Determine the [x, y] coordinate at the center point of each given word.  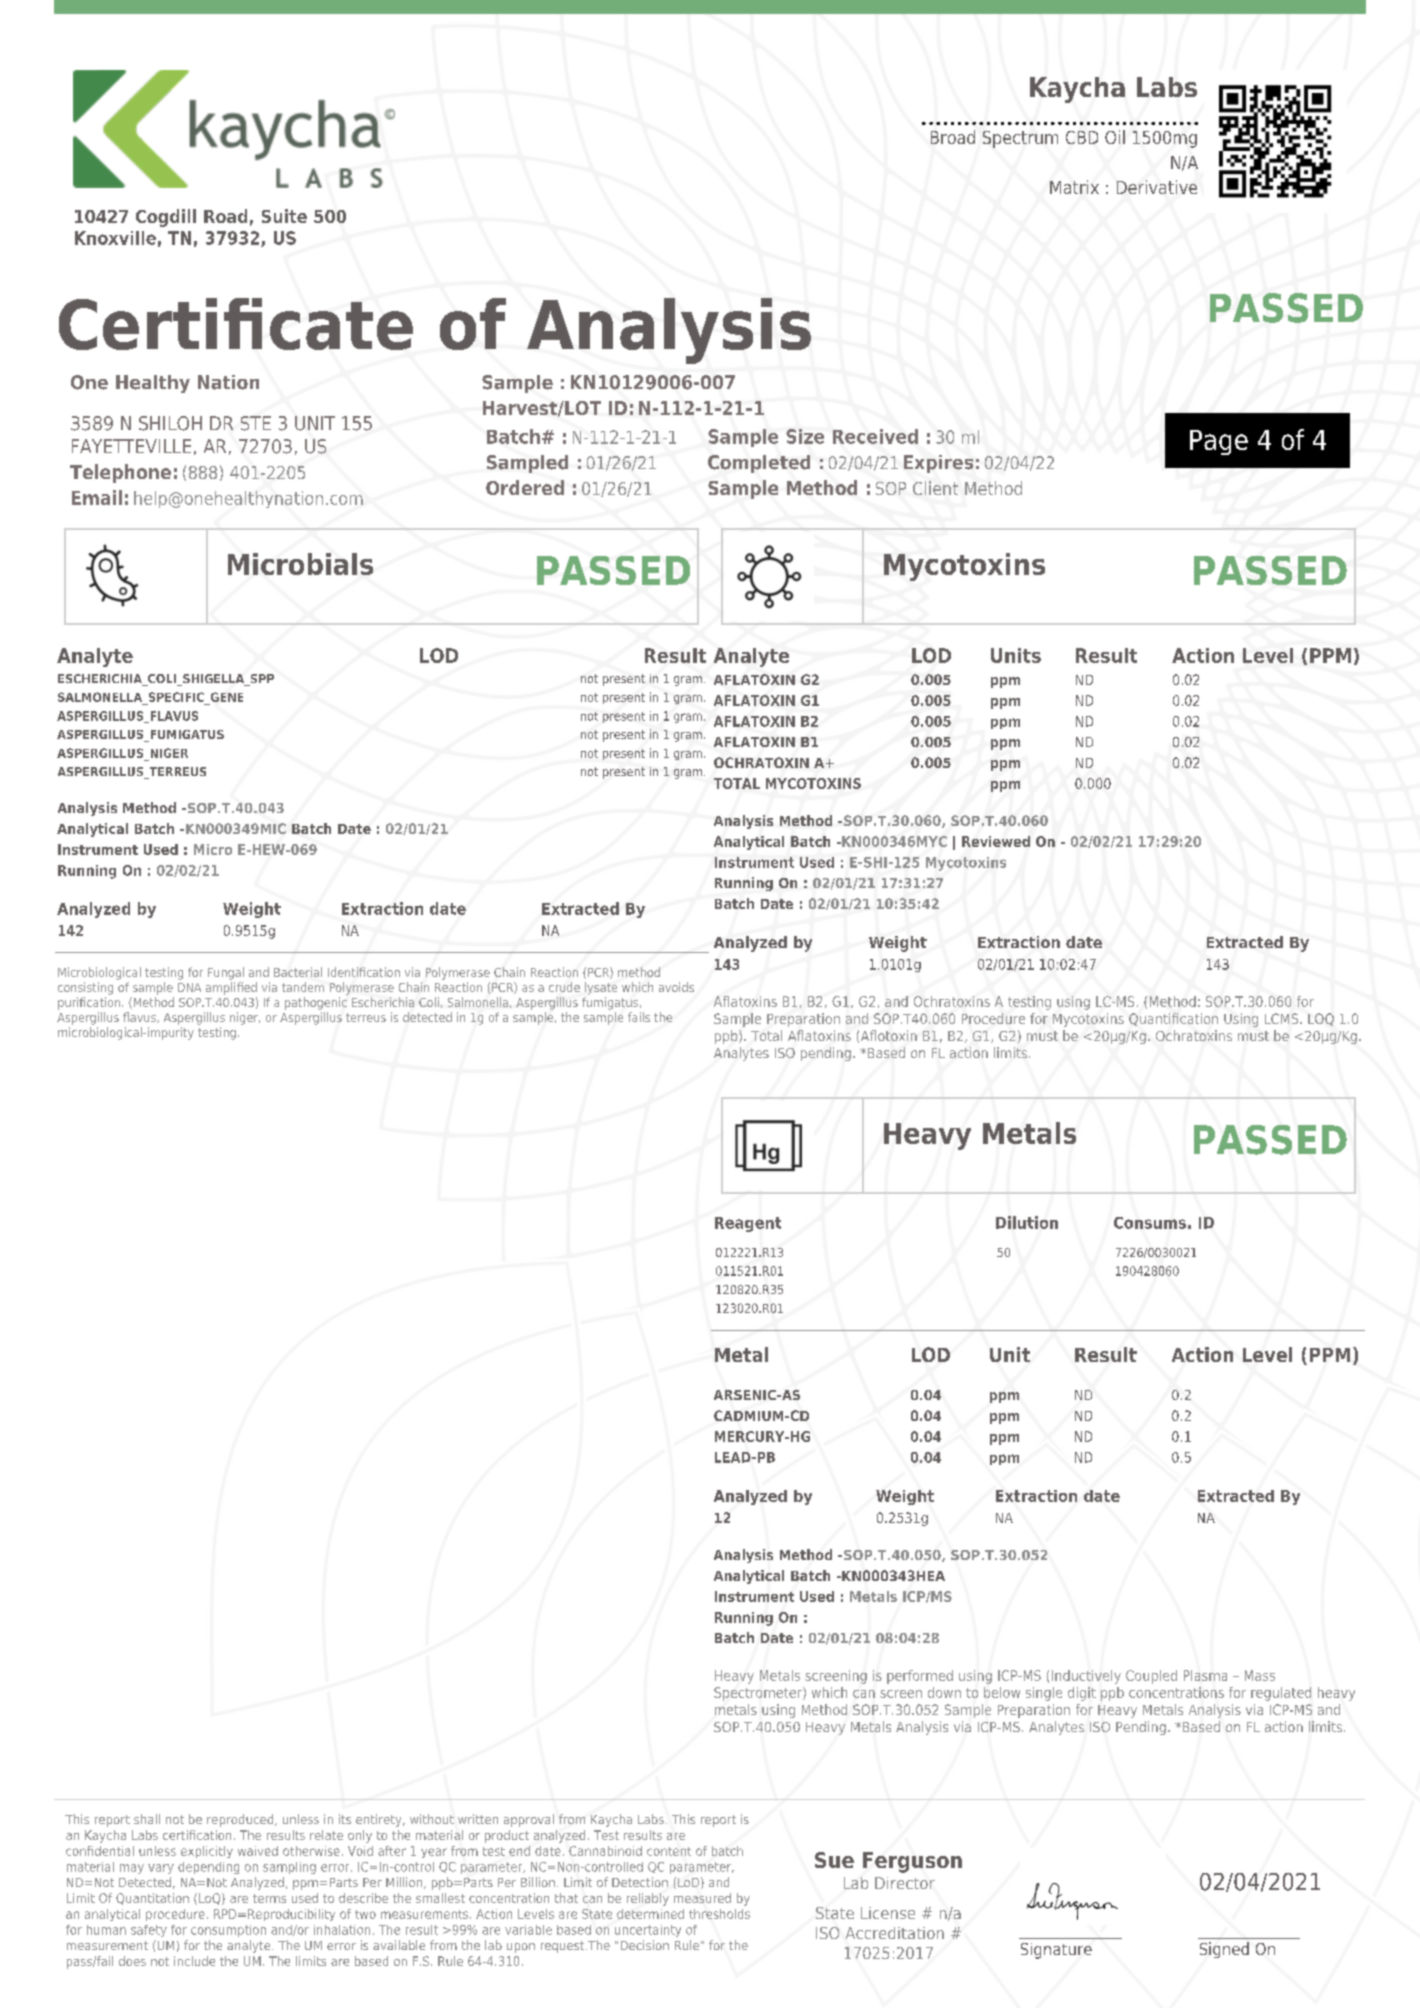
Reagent [748, 1224]
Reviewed [996, 841]
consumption [228, 1931]
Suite [284, 216]
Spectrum [1020, 139]
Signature [1056, 1951]
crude [564, 987]
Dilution [1027, 1222]
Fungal [226, 973]
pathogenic [316, 1003]
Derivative [1157, 187]
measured [702, 1898]
